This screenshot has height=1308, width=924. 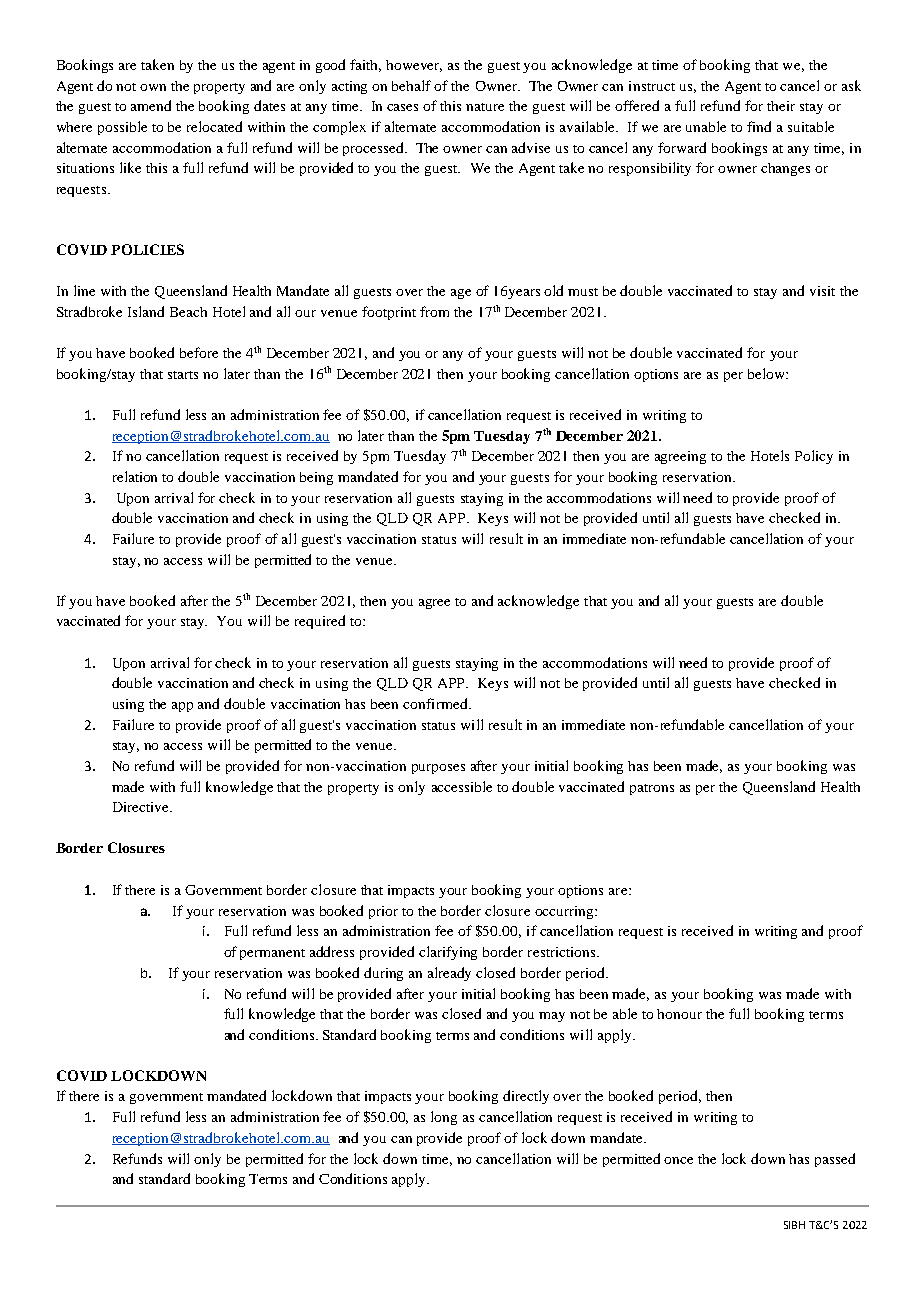 I want to click on relation, so click(x=135, y=476).
